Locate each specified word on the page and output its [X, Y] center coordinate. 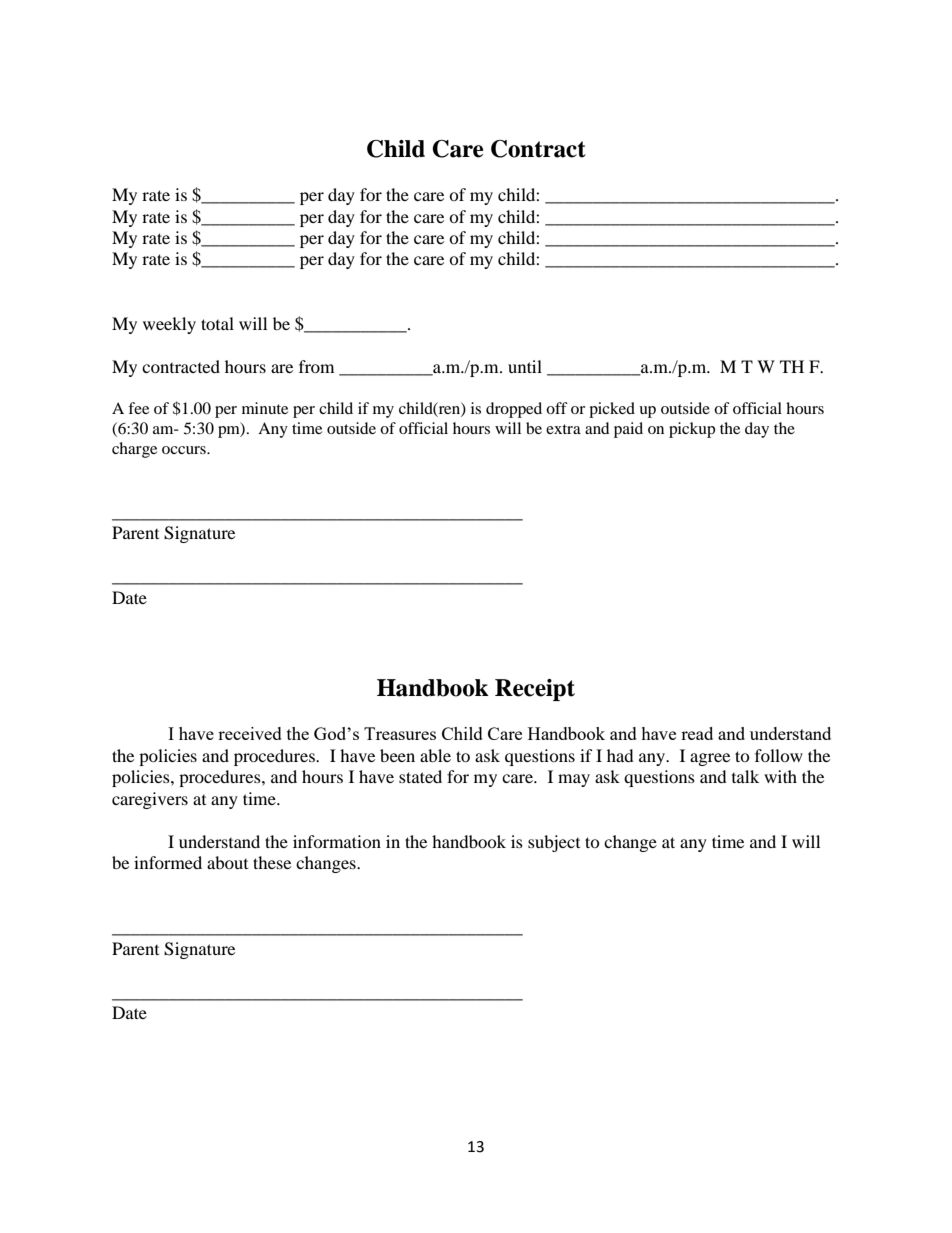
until [525, 366]
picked [612, 410]
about [227, 862]
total [217, 323]
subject [554, 843]
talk [745, 776]
